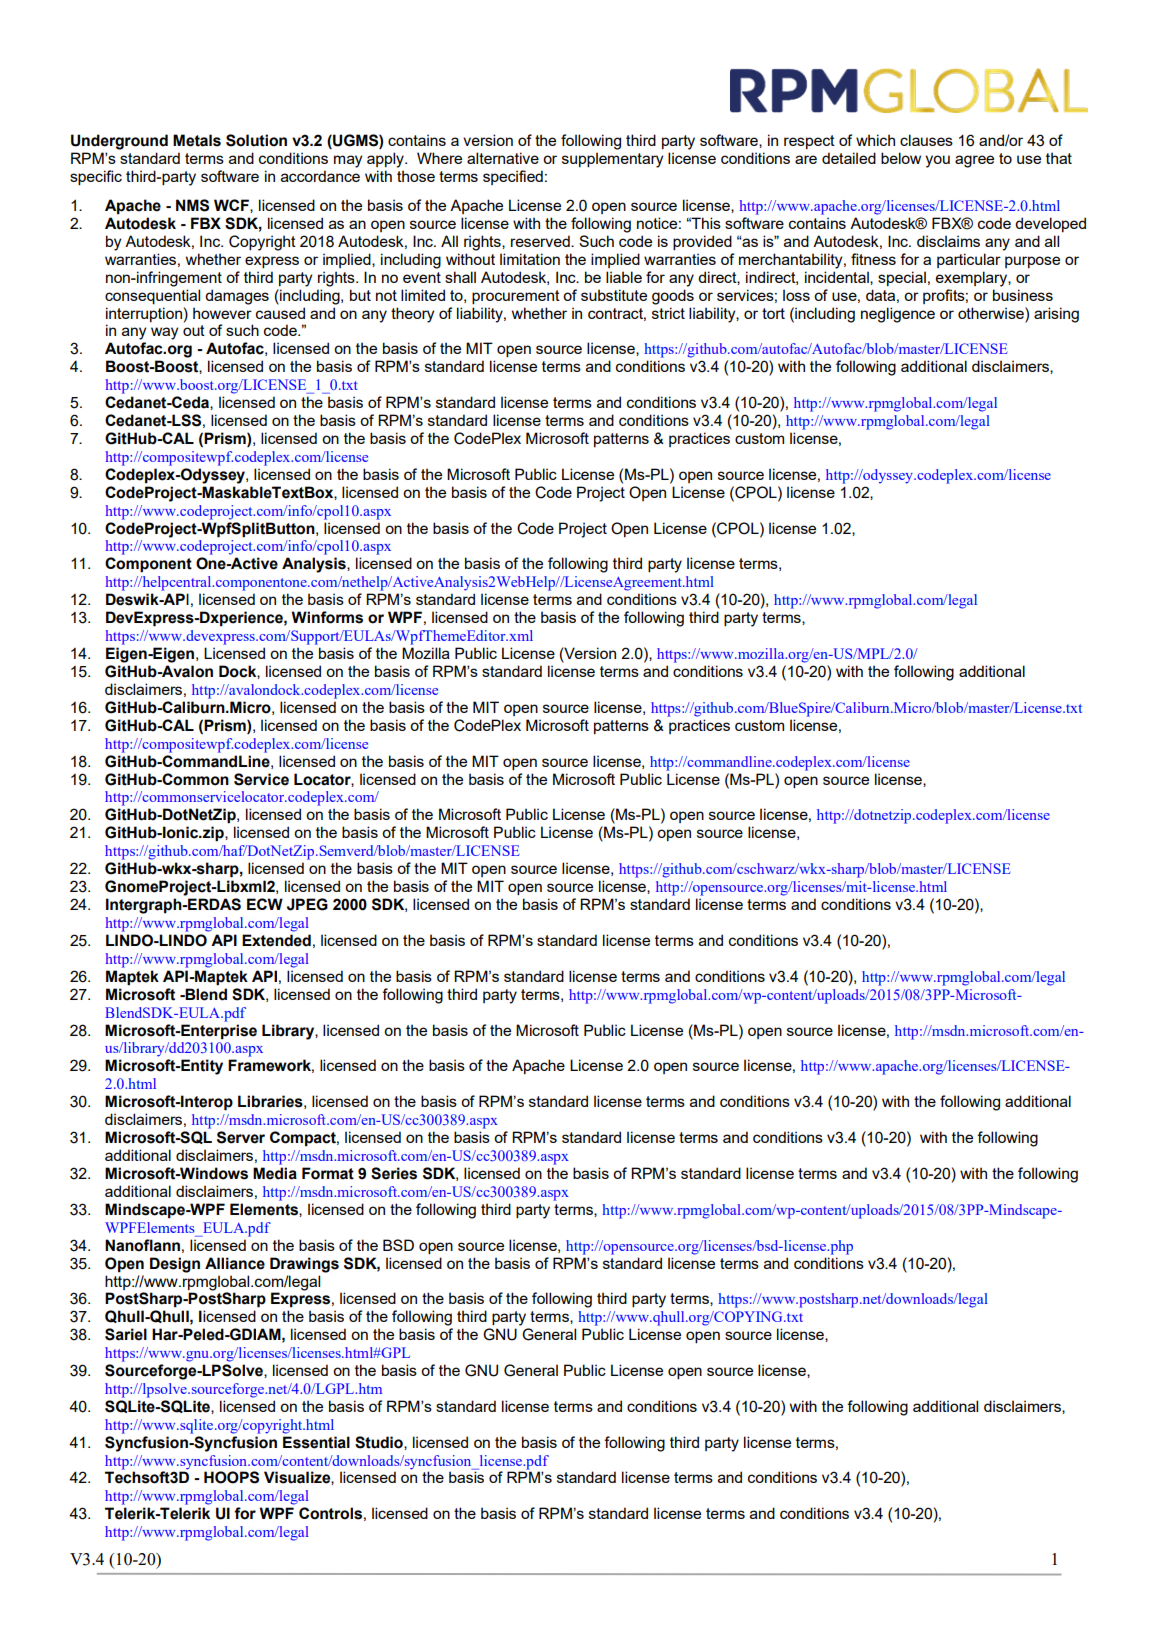 The image size is (1158, 1638). Describe the element at coordinates (164, 333) in the screenshot. I see `way` at that location.
